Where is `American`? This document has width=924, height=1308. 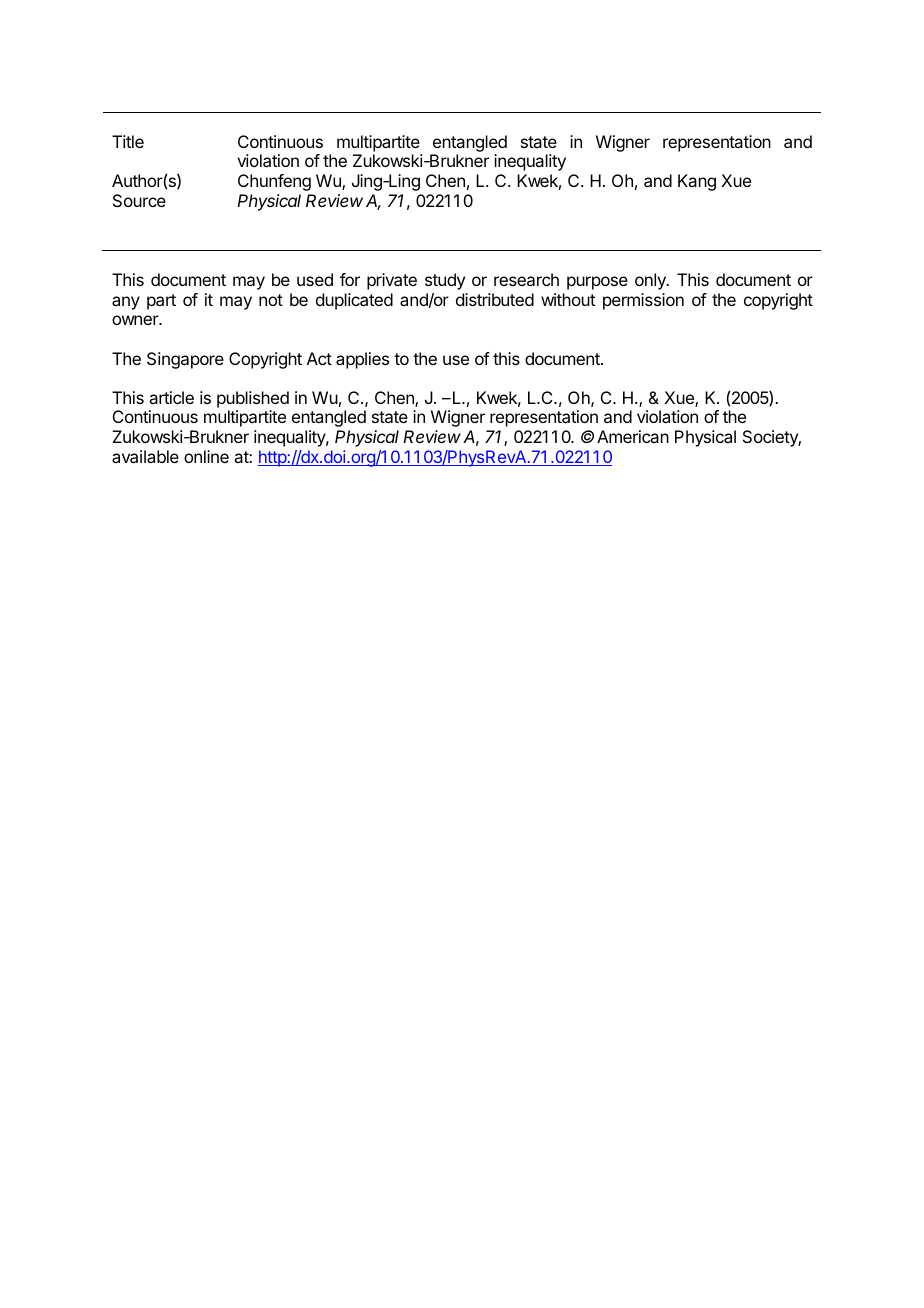
American is located at coordinates (633, 436).
